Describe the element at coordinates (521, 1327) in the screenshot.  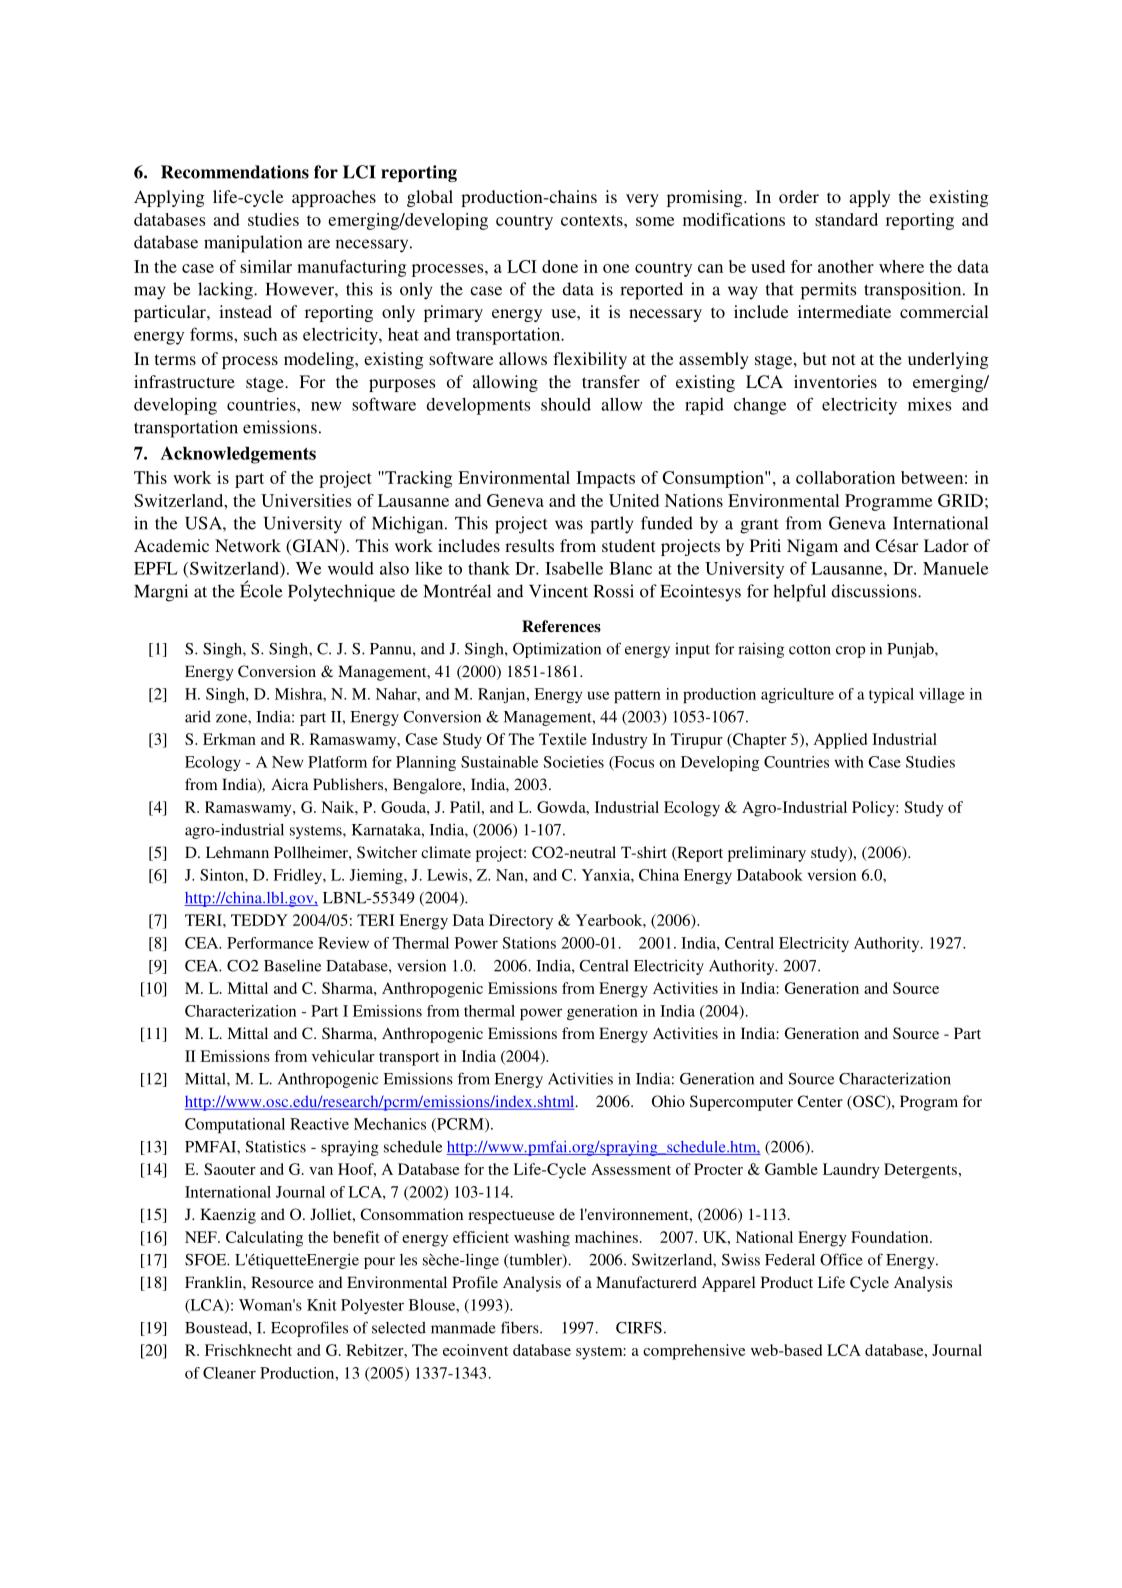
I see `fibers` at that location.
